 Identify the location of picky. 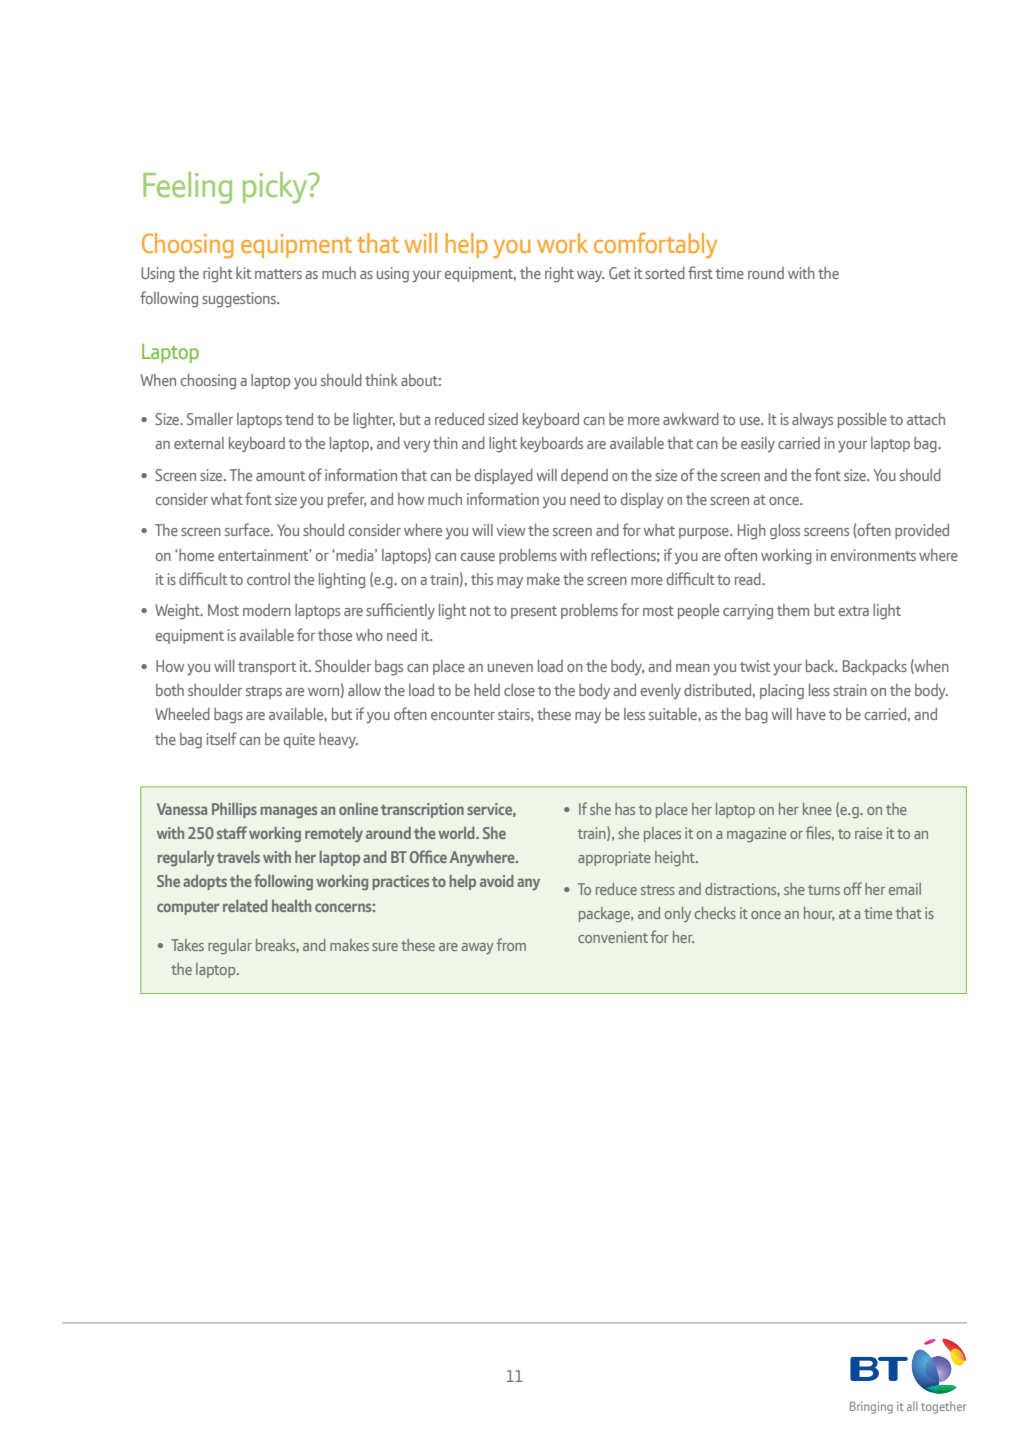
(276, 188).
